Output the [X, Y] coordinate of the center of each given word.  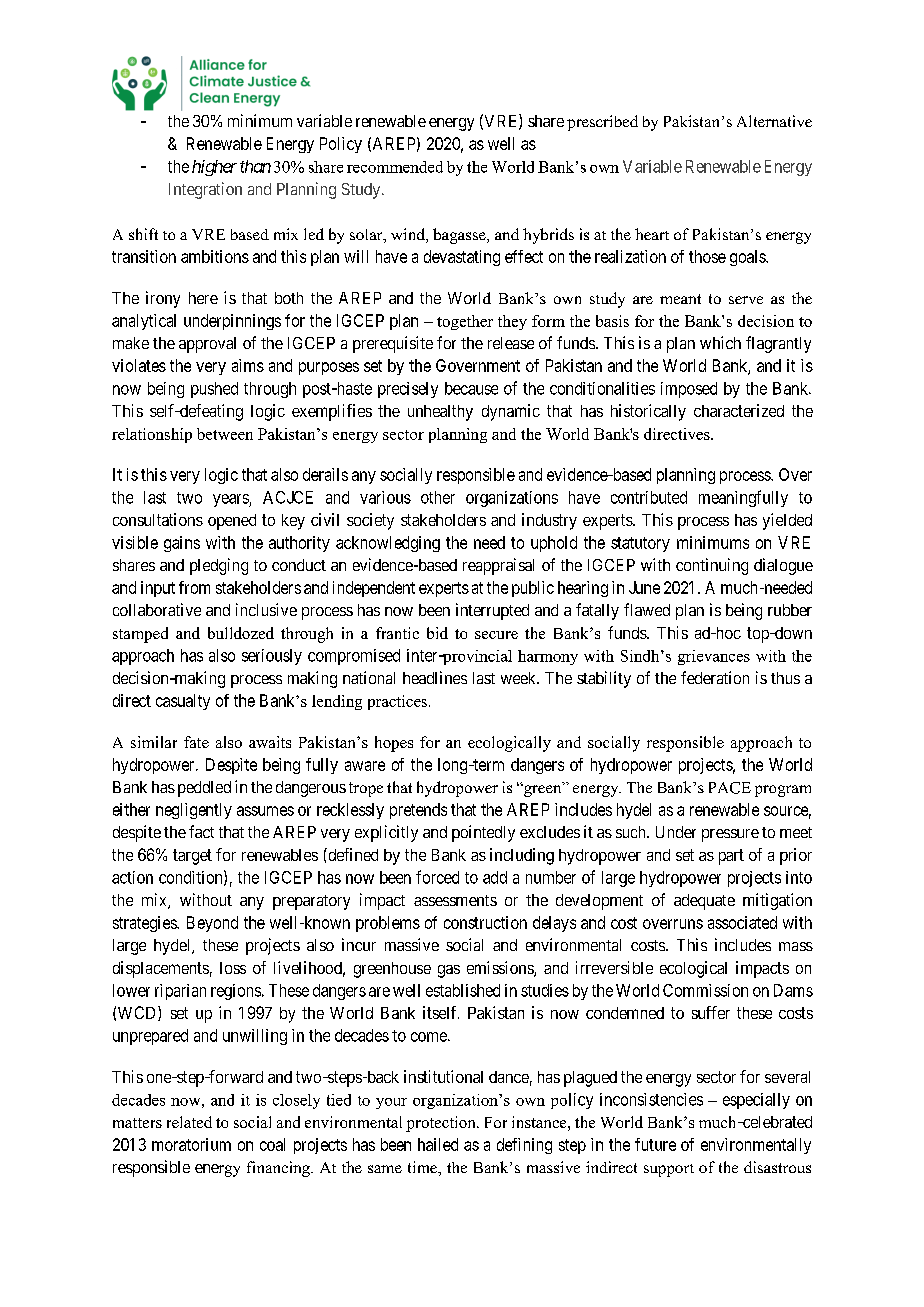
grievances [714, 657]
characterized [739, 410]
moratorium [191, 1144]
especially [756, 1101]
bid [437, 633]
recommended [395, 167]
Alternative [774, 121]
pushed [214, 390]
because [471, 388]
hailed [438, 1144]
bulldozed [241, 633]
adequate [704, 902]
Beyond [212, 924]
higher [214, 168]
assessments [455, 900]
